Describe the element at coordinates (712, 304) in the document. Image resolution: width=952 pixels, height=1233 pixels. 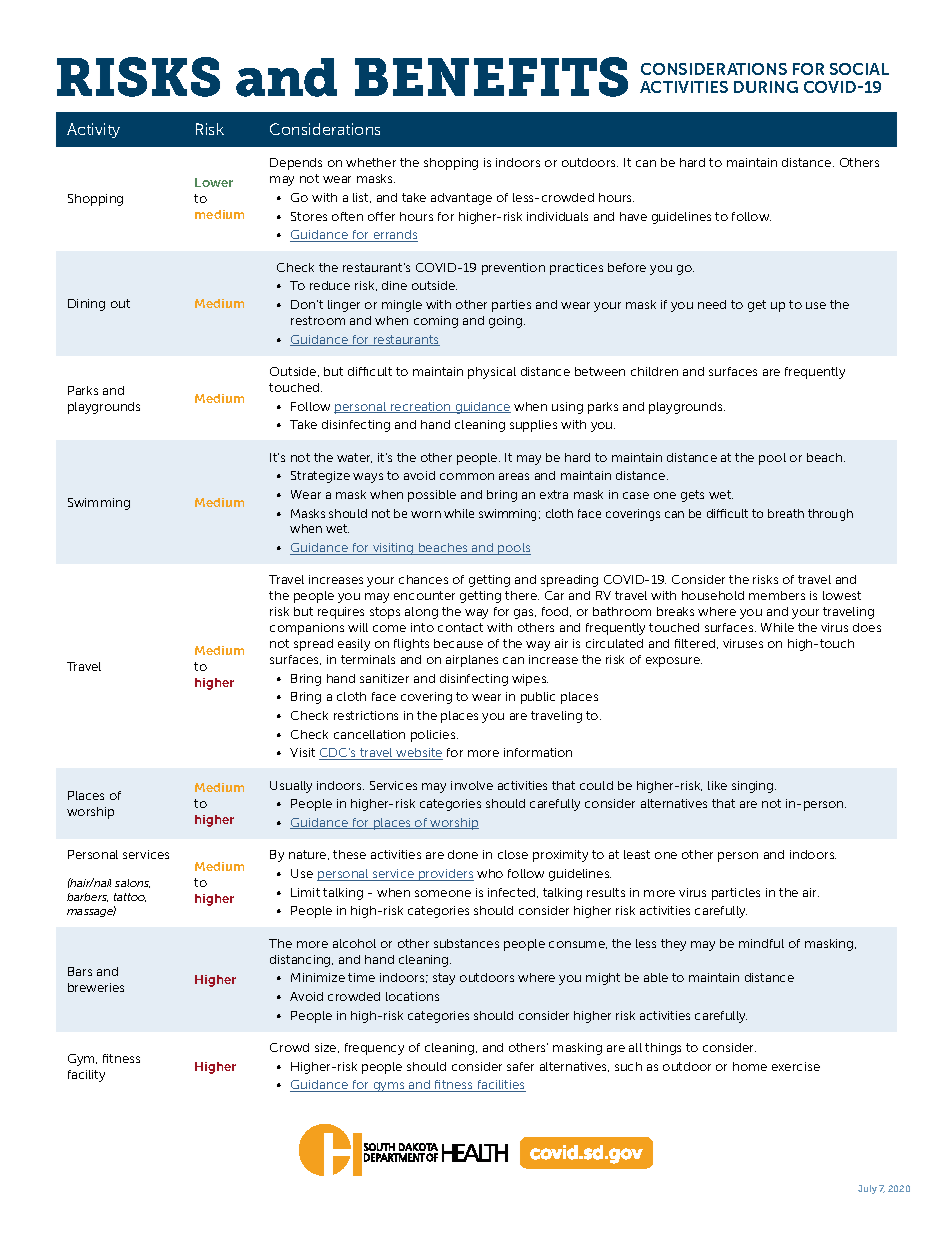
I see `need` at that location.
